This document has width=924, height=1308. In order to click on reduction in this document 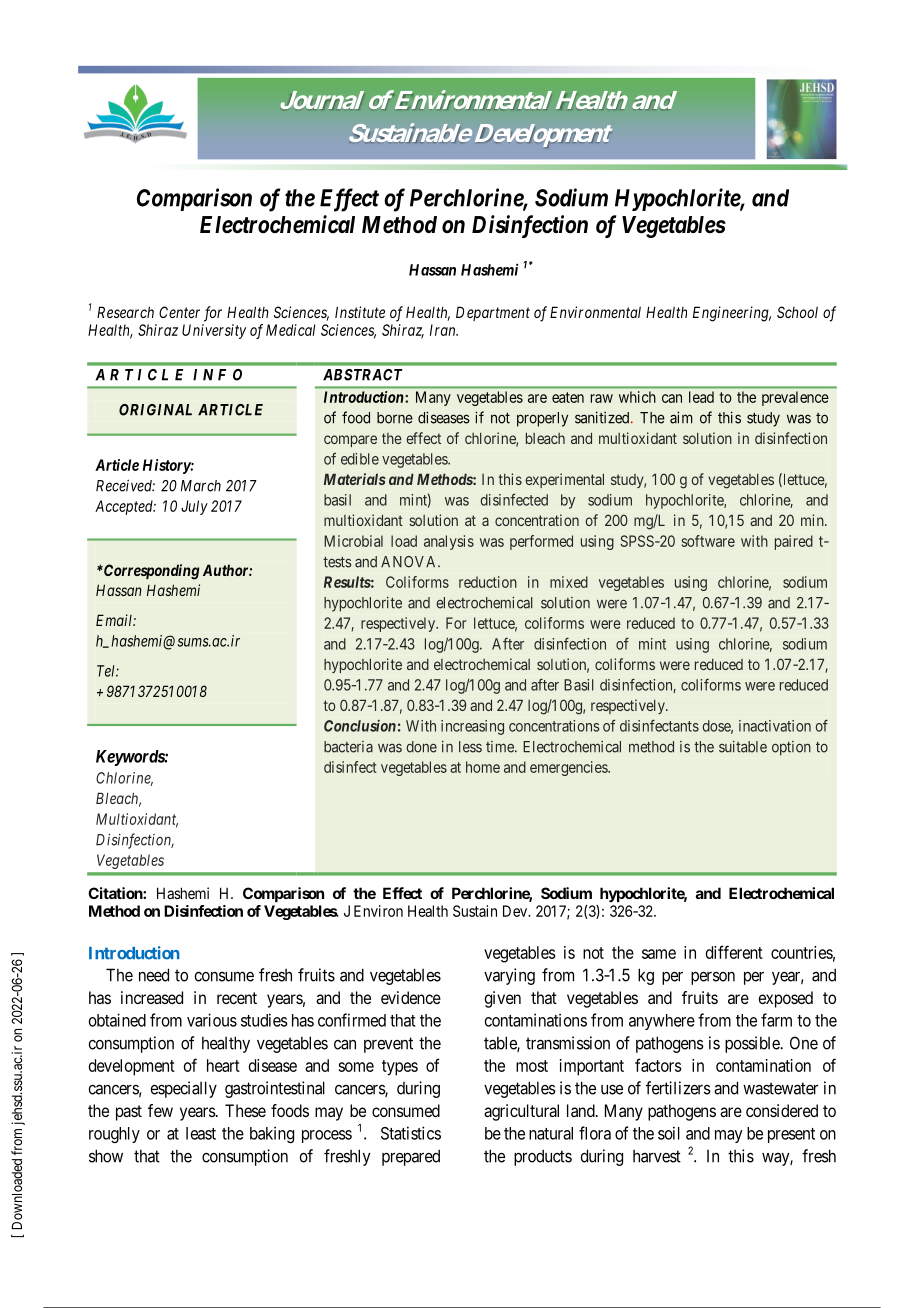, I will do `click(488, 582)`.
